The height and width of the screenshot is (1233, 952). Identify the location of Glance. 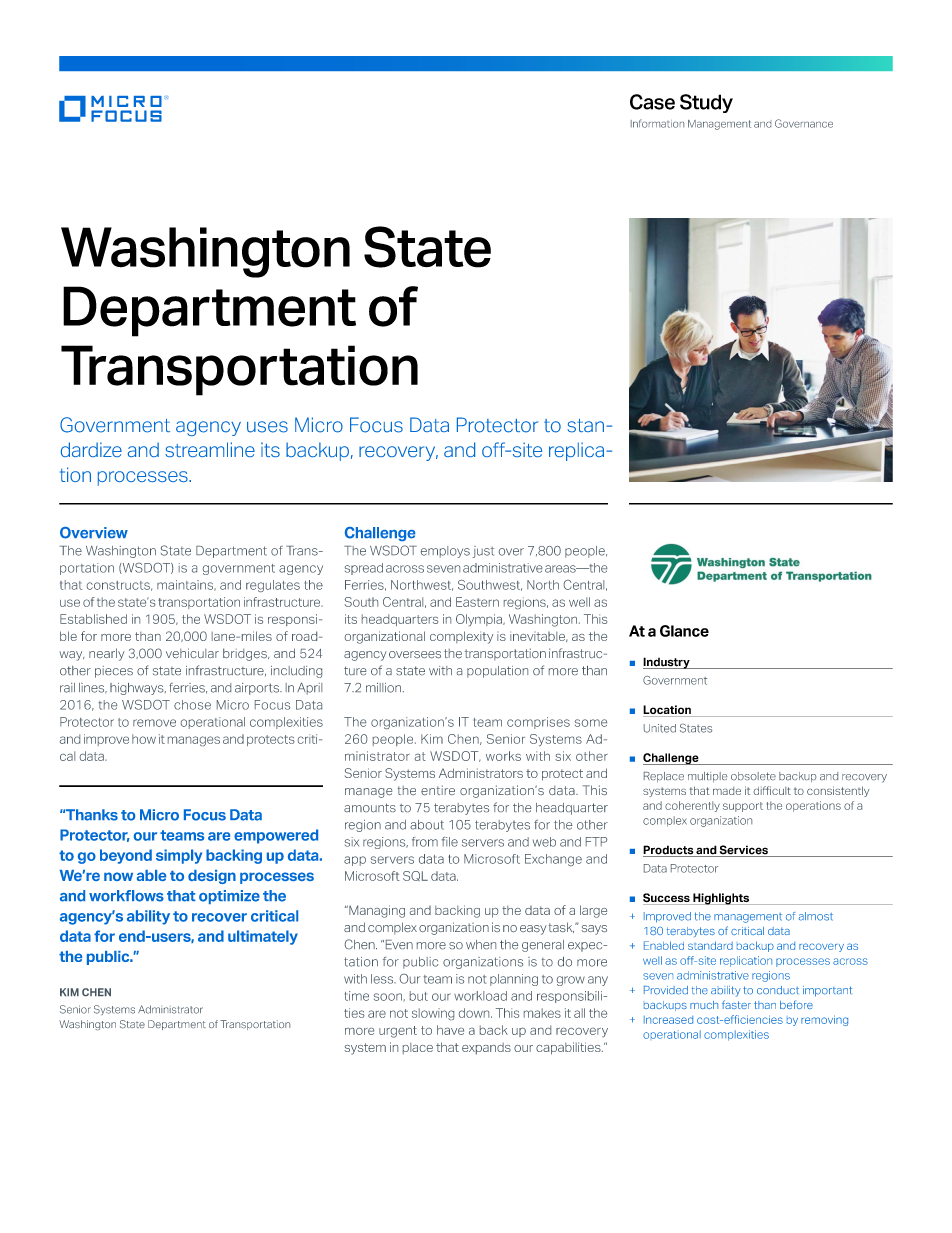
(684, 631).
